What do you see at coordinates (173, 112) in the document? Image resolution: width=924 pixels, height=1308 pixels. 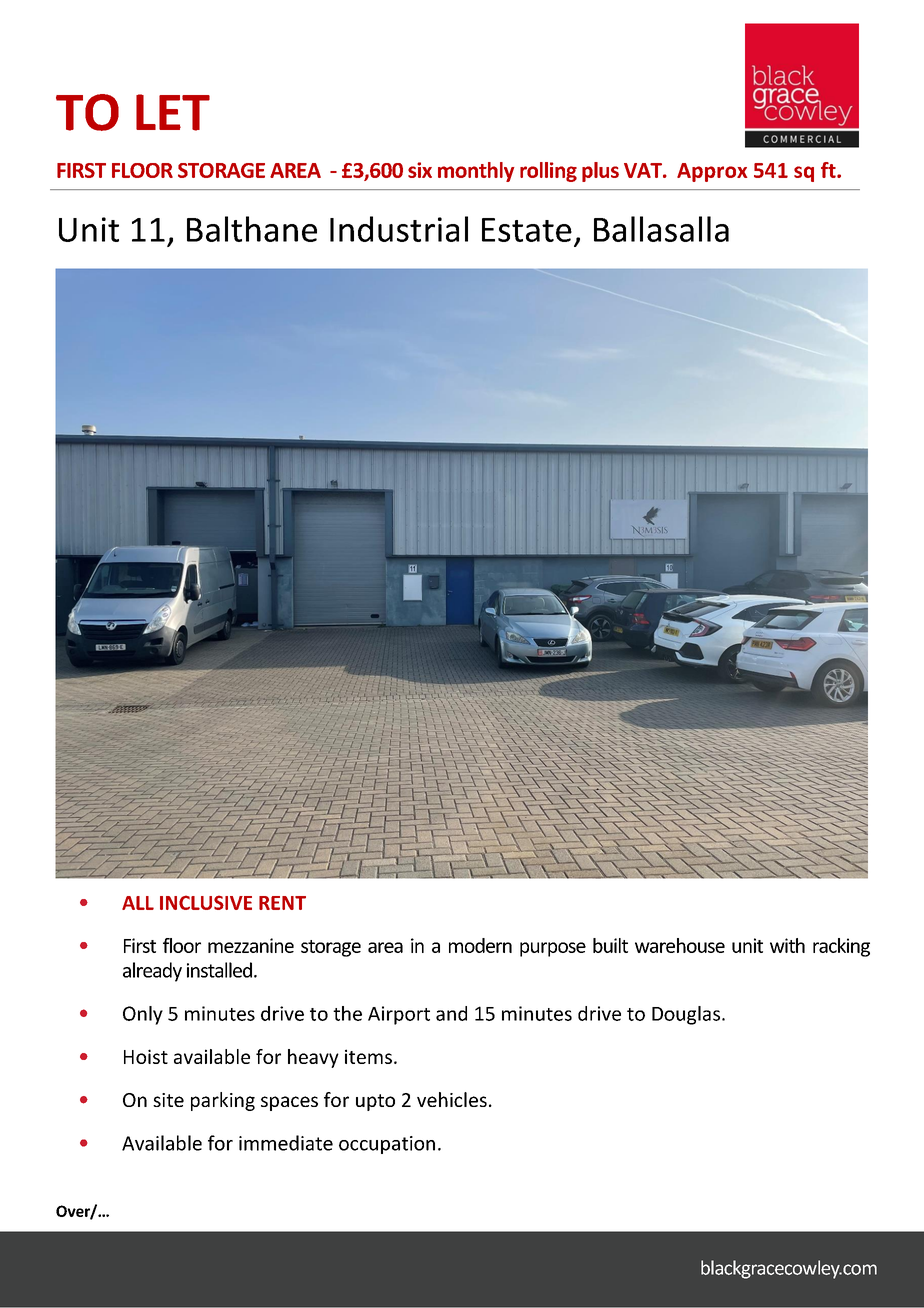 I see `LET` at bounding box center [173, 112].
